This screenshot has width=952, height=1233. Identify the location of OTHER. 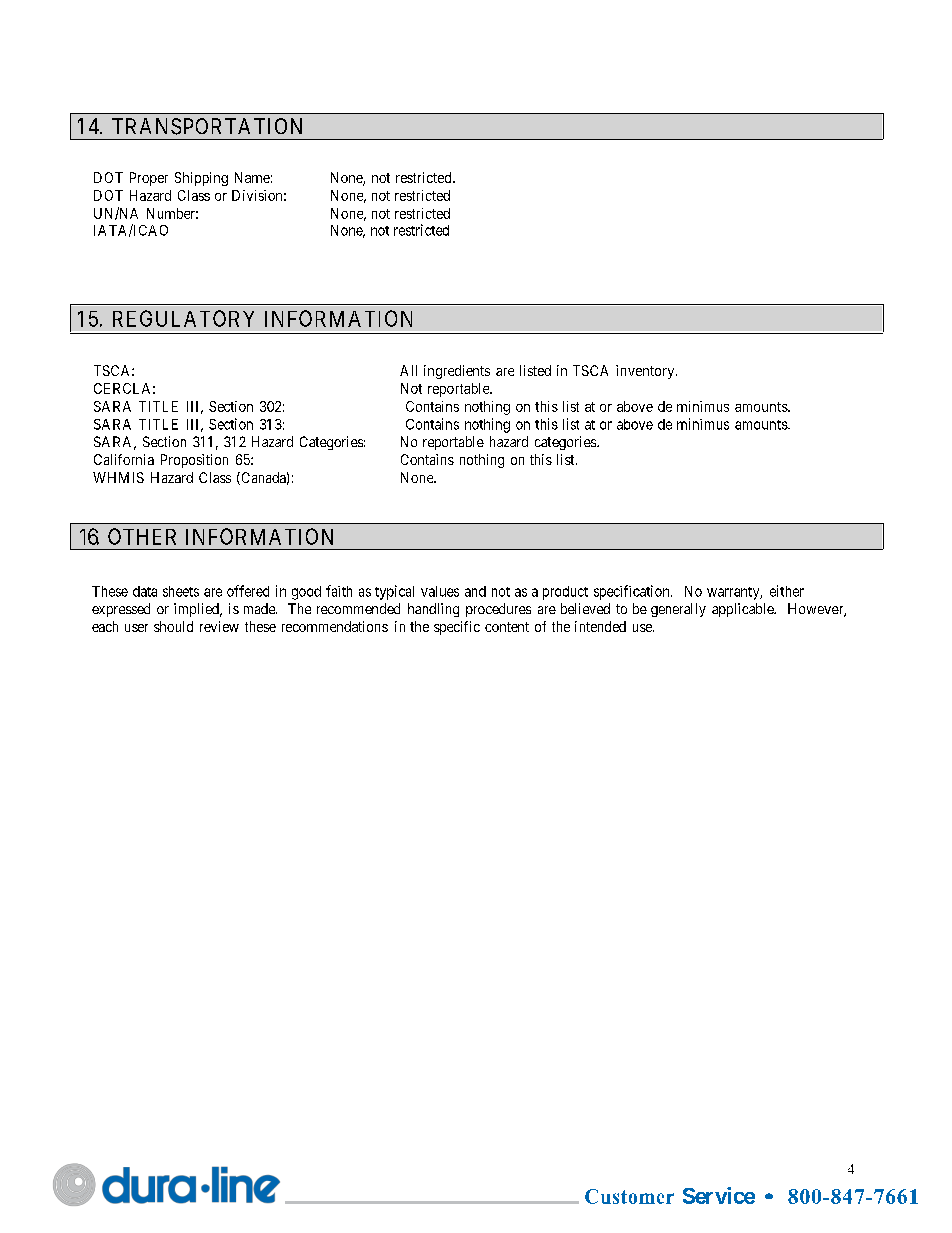
(142, 536).
